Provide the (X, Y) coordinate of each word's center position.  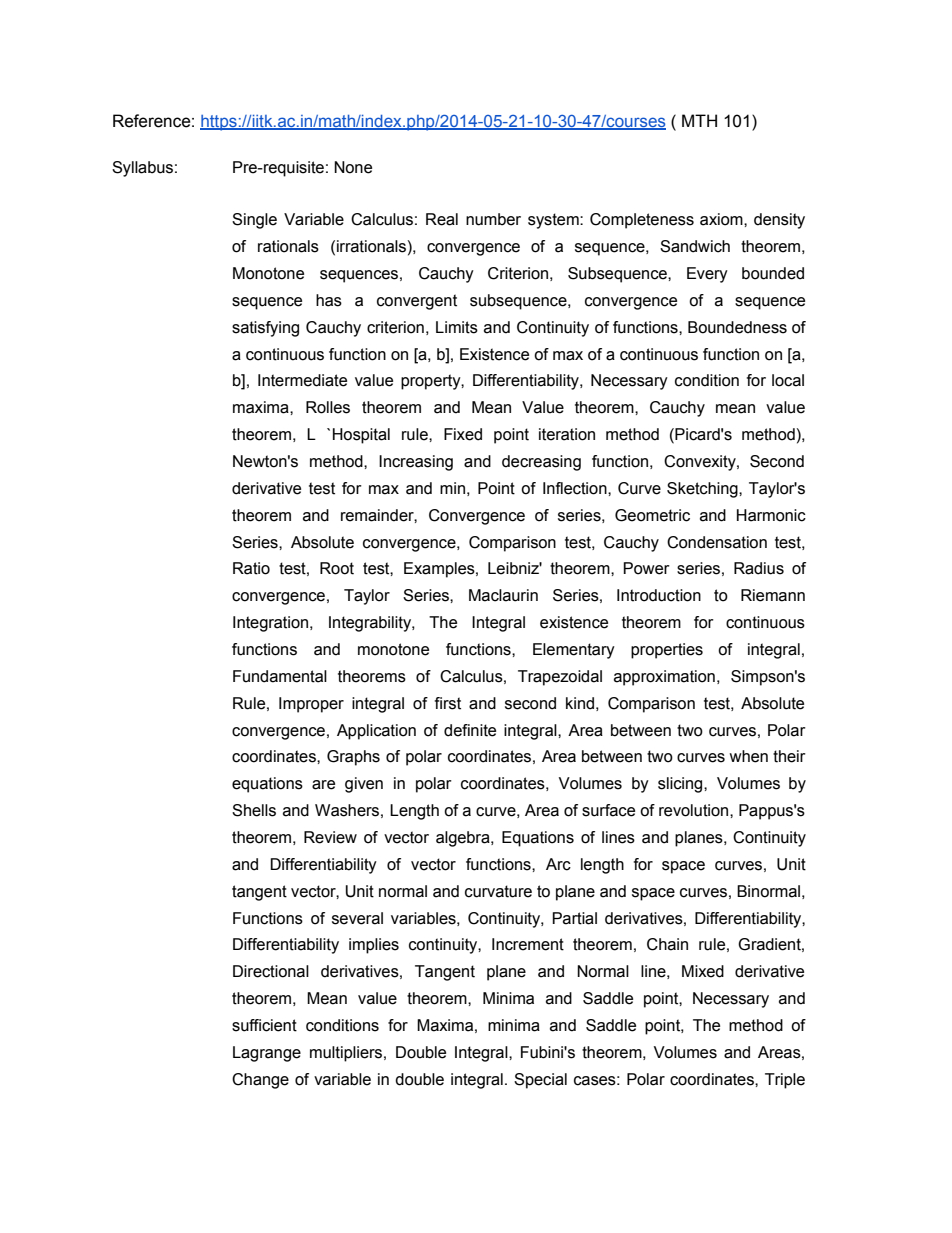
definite (470, 730)
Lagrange (267, 1054)
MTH (699, 120)
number (493, 219)
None (353, 167)
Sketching (703, 490)
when (748, 756)
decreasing (541, 463)
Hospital (361, 436)
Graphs (353, 758)
